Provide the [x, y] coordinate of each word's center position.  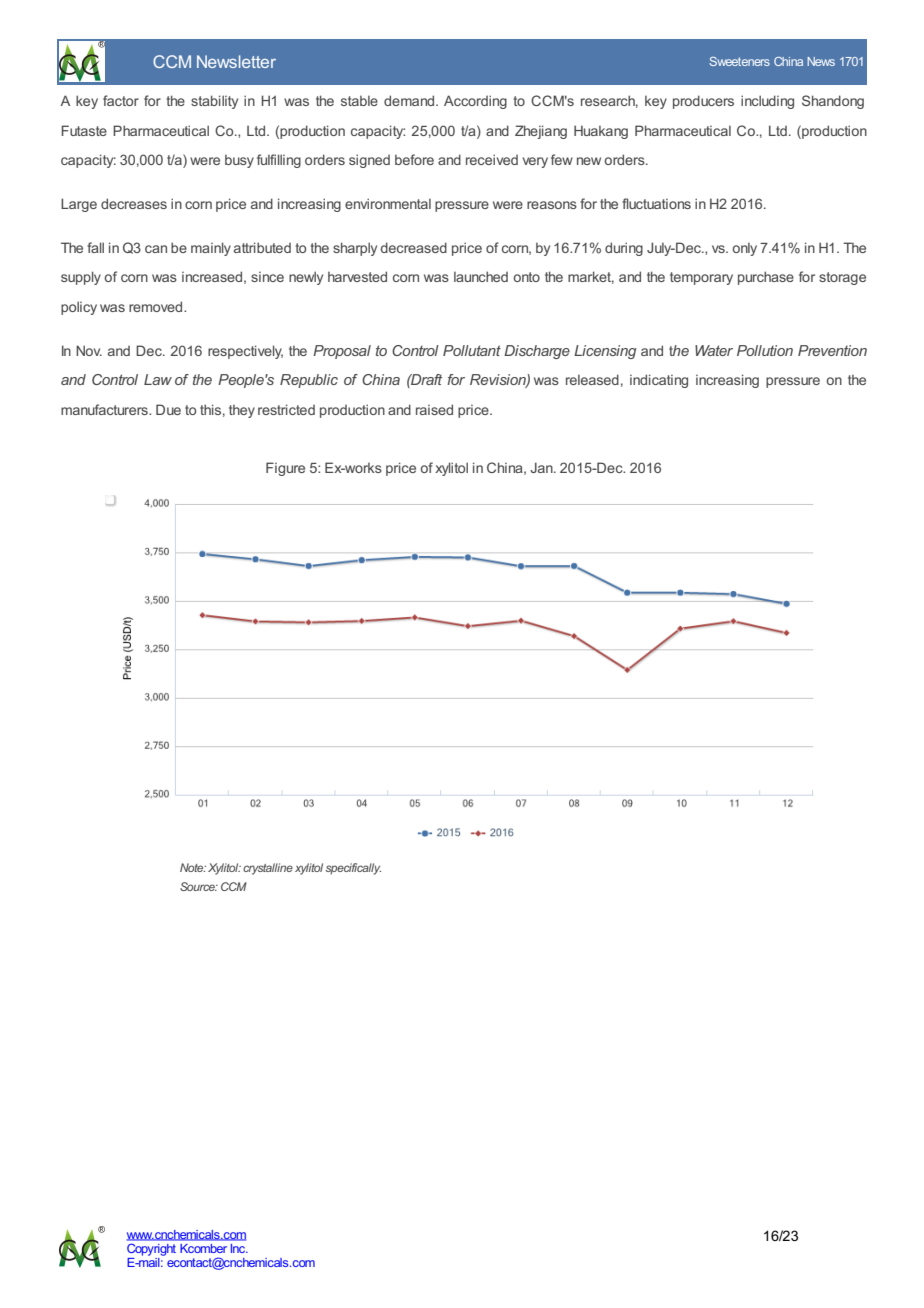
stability [214, 102]
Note [193, 867]
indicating [659, 381]
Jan [542, 467]
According [475, 102]
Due [168, 409]
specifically [353, 869]
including [767, 102]
